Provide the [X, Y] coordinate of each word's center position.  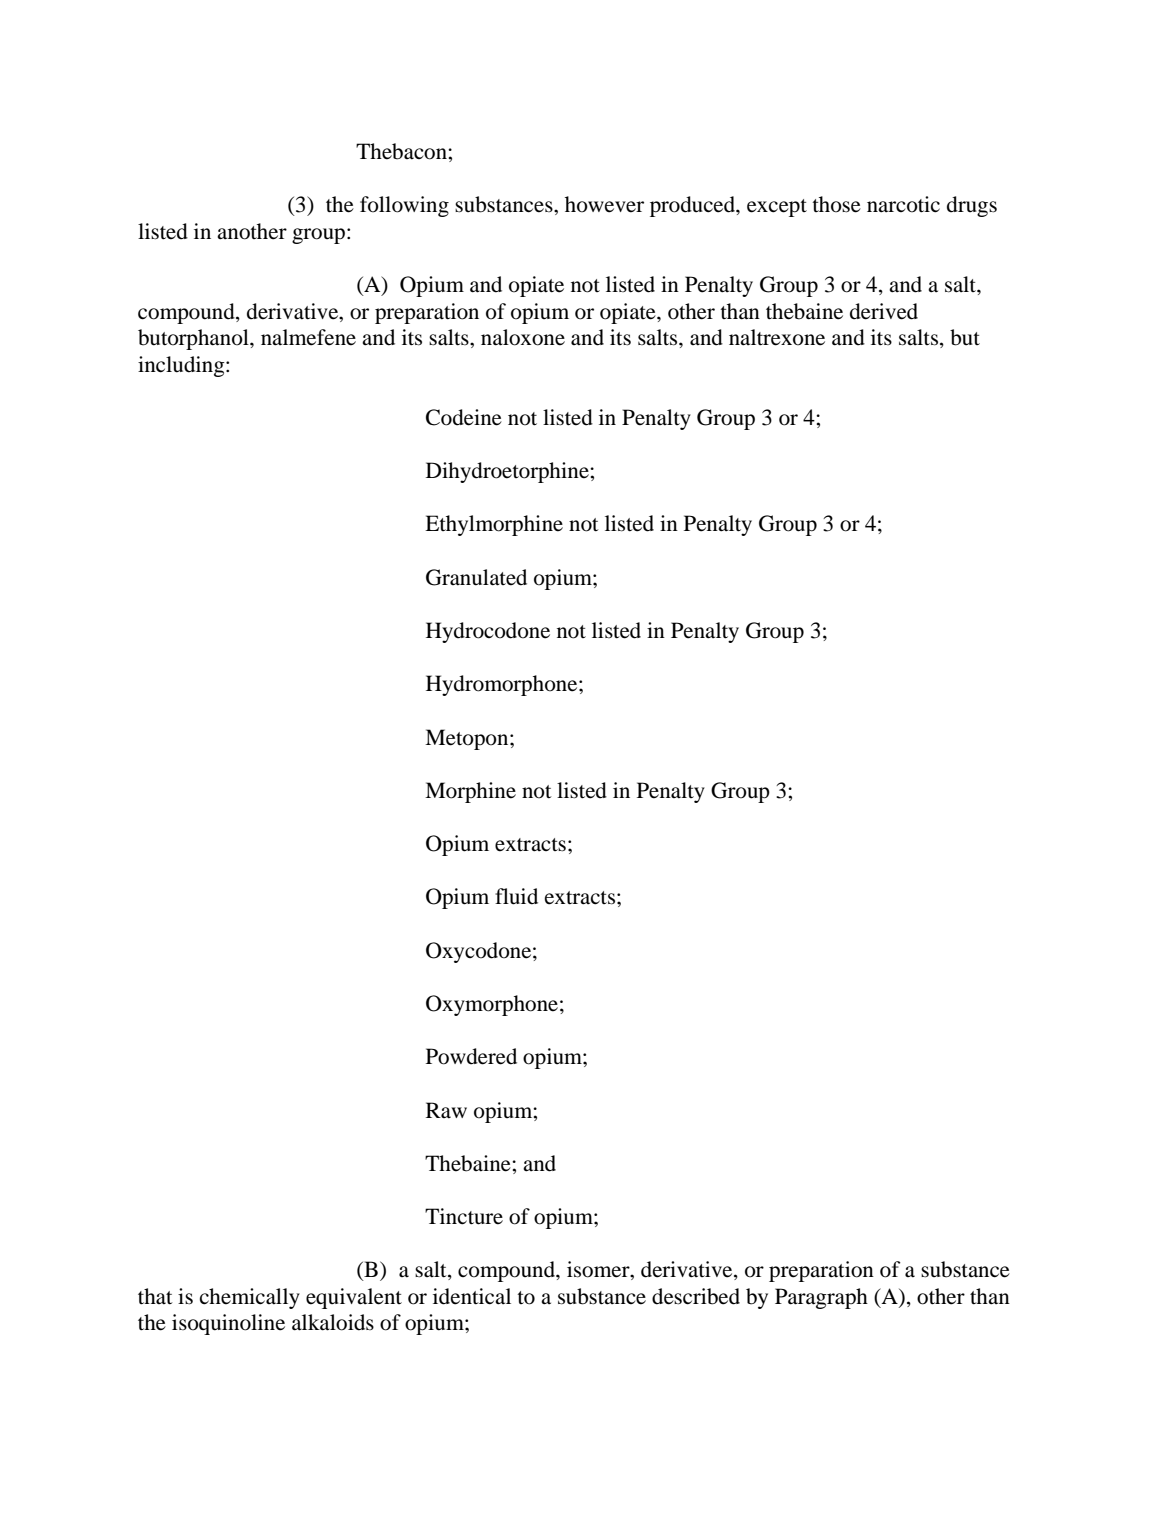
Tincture [464, 1216]
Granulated [476, 577]
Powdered [471, 1056]
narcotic [903, 204]
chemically [250, 1298]
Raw [446, 1110]
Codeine [464, 417]
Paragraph [821, 1298]
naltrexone [777, 337]
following [404, 206]
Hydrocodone [488, 632]
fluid [516, 896]
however [604, 204]
